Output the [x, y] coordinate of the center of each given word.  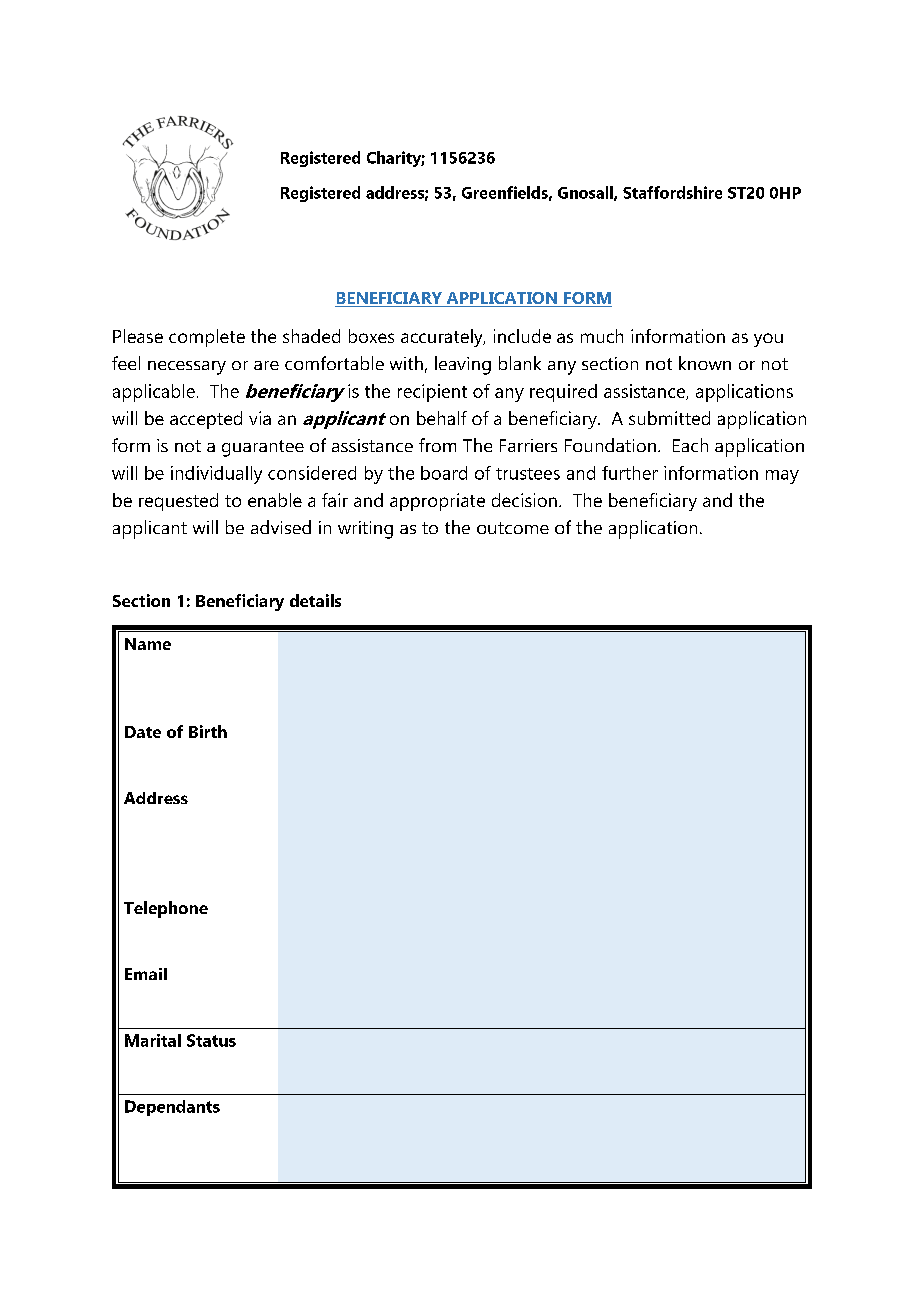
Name [148, 644]
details [315, 600]
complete [207, 338]
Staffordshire [672, 192]
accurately [443, 338]
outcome [513, 528]
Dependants [172, 1108]
